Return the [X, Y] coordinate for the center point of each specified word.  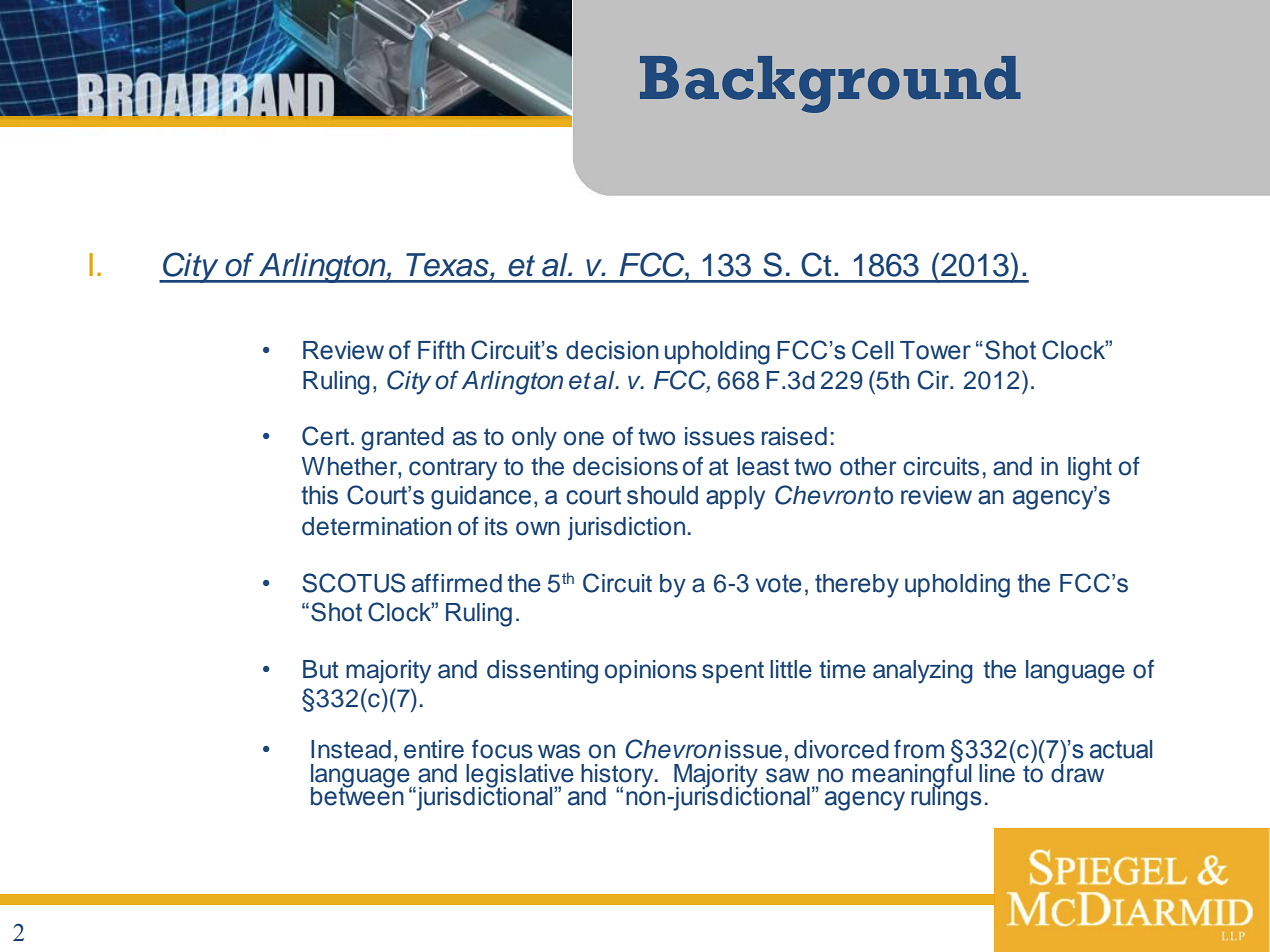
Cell [872, 350]
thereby [857, 586]
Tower [935, 350]
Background [830, 84]
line [997, 772]
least [763, 466]
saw [788, 775]
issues [720, 436]
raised [794, 436]
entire [434, 749]
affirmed [457, 583]
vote [779, 583]
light [1090, 469]
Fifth [441, 350]
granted [402, 439]
